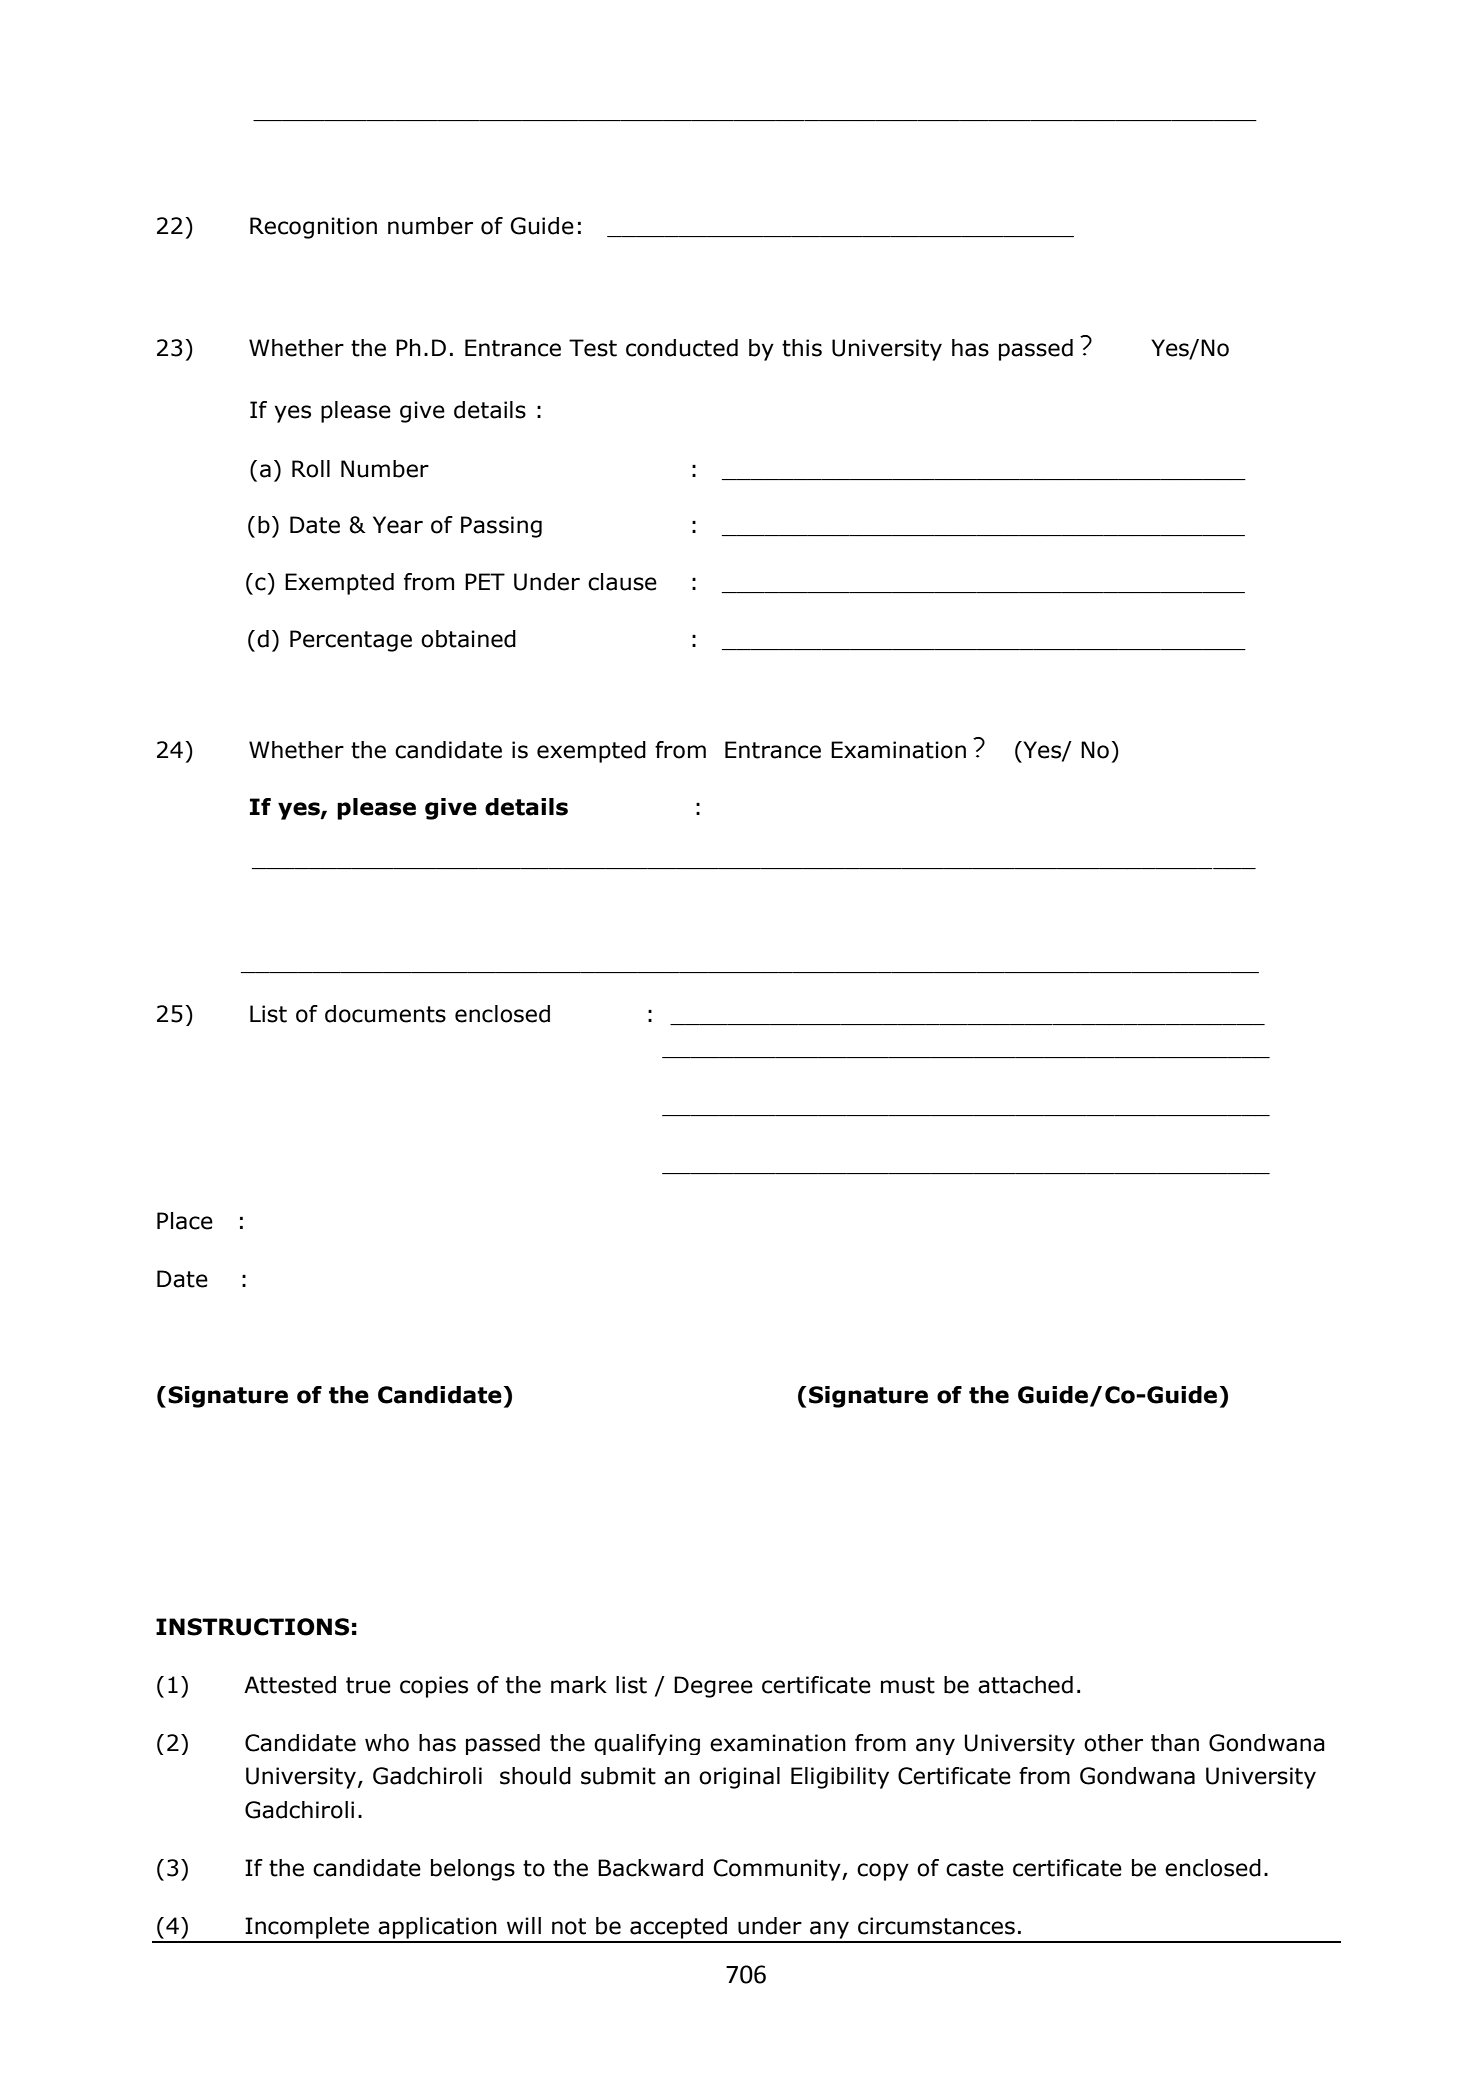 The width and height of the screenshot is (1470, 2079). What do you see at coordinates (622, 582) in the screenshot?
I see `clause` at bounding box center [622, 582].
